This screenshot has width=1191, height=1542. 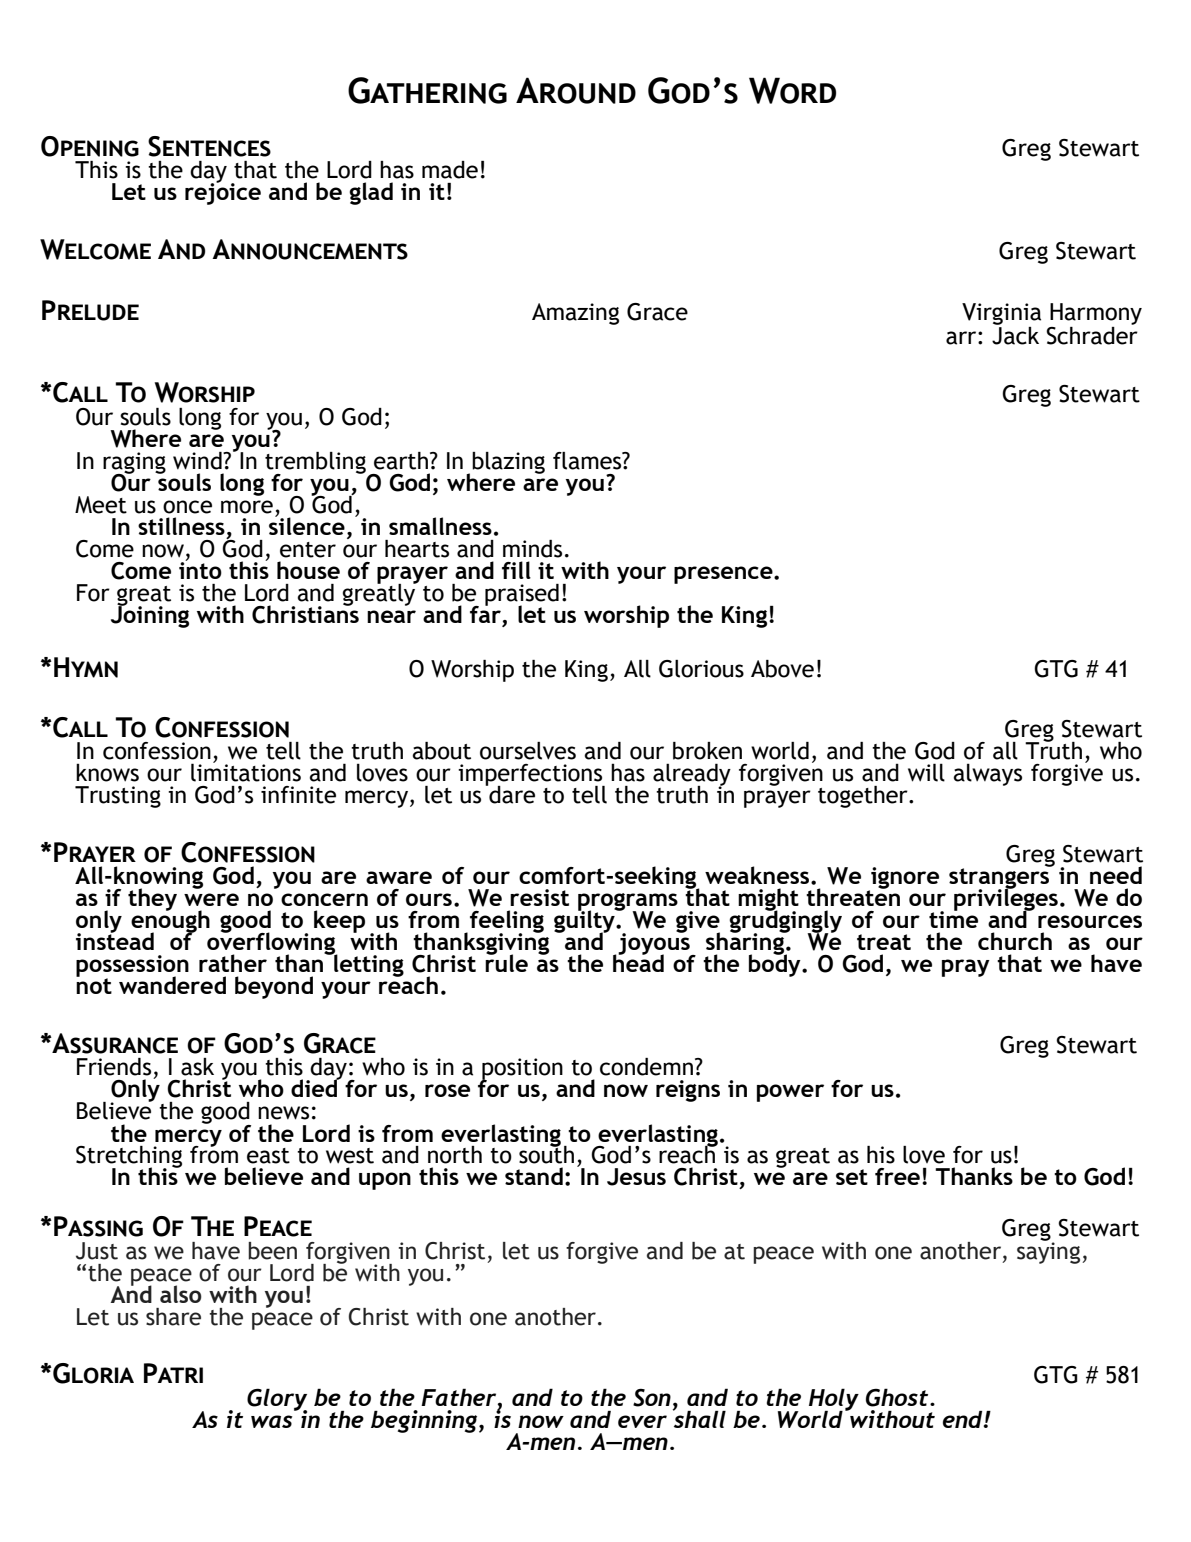 I want to click on Son, so click(x=652, y=1398).
